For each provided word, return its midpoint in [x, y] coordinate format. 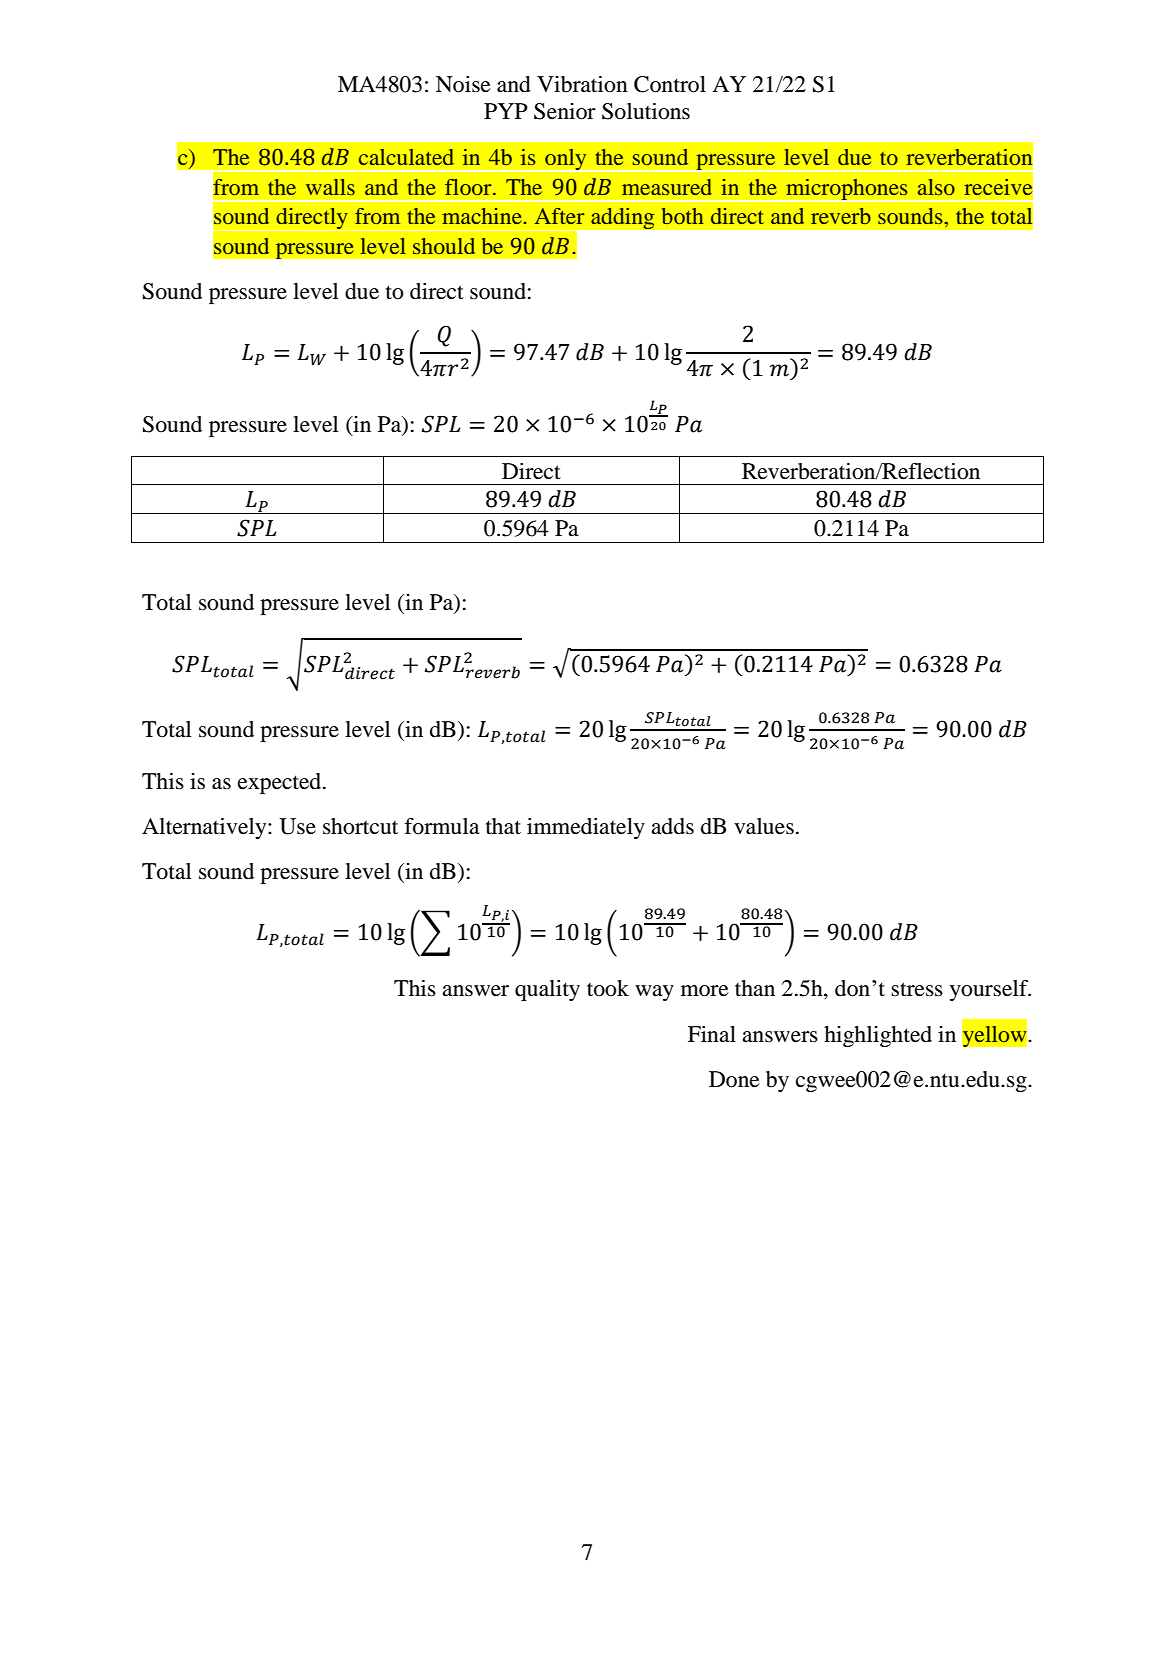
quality [547, 990]
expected [281, 783]
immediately [586, 828]
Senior [565, 111]
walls [330, 187]
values [764, 826]
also [936, 187]
